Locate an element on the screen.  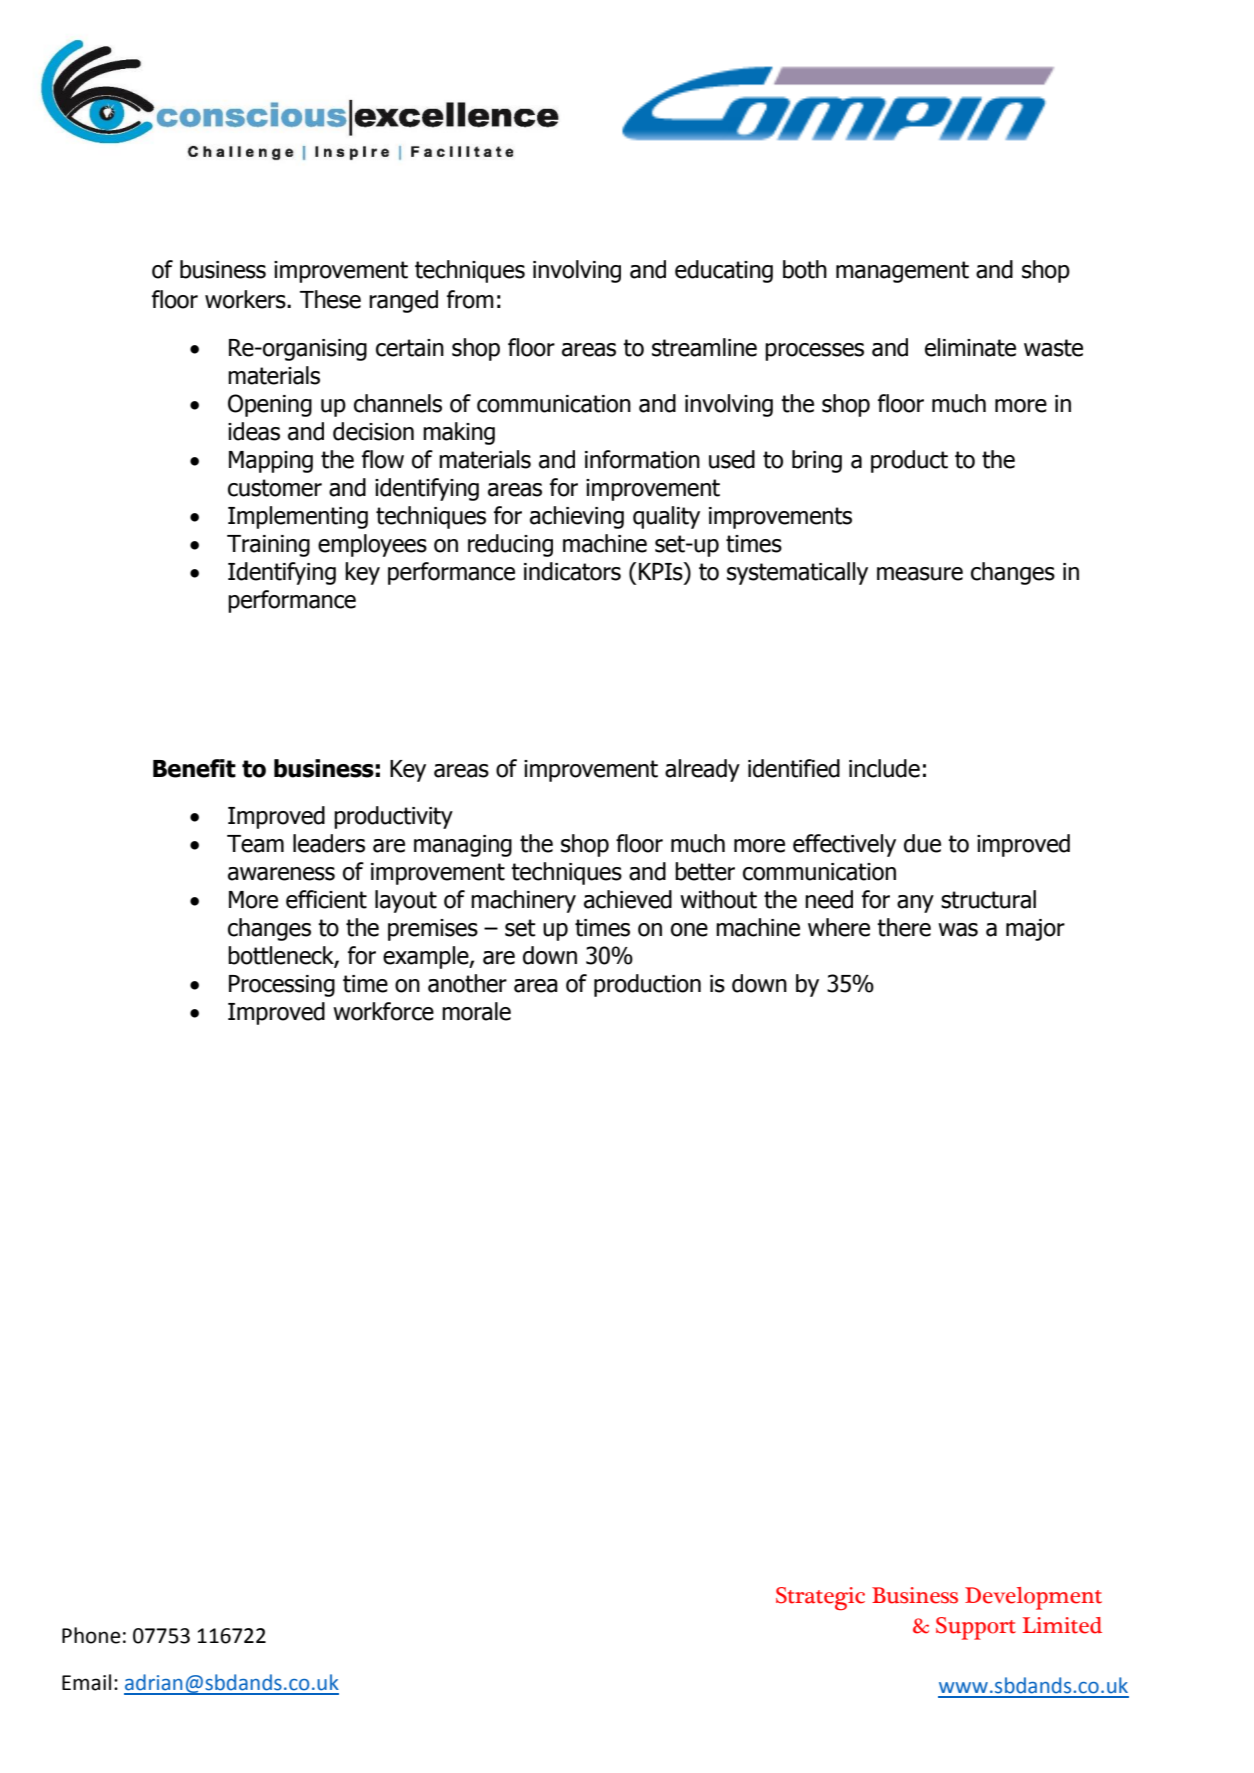
there is located at coordinates (904, 927).
